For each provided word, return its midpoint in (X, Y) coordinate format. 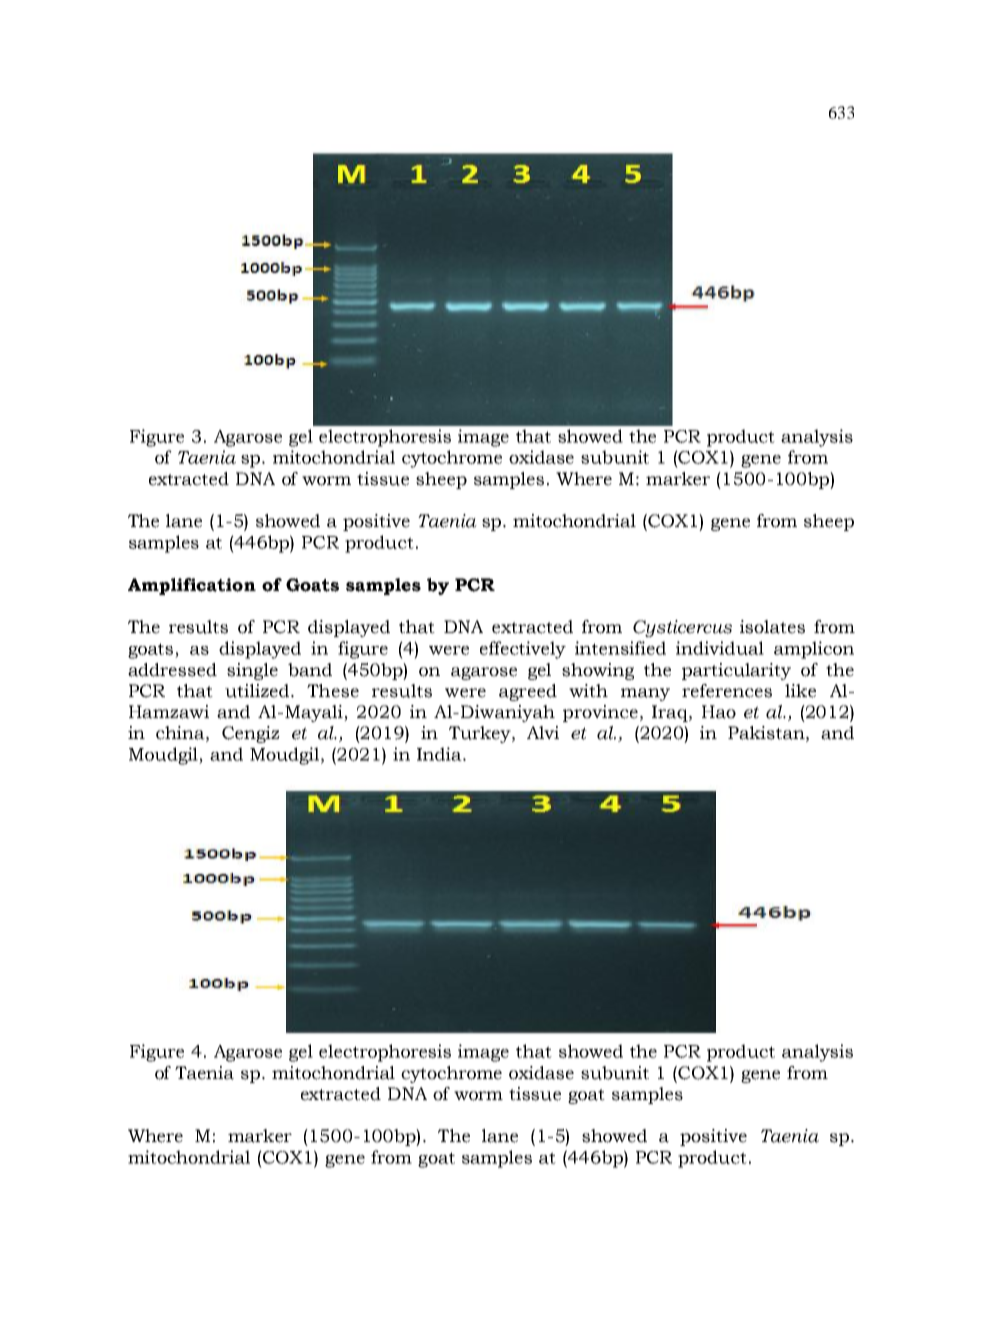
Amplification (192, 586)
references (727, 691)
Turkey (481, 734)
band (310, 670)
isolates (772, 627)
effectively (523, 650)
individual (720, 648)
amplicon (814, 650)
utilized (257, 691)
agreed (528, 692)
